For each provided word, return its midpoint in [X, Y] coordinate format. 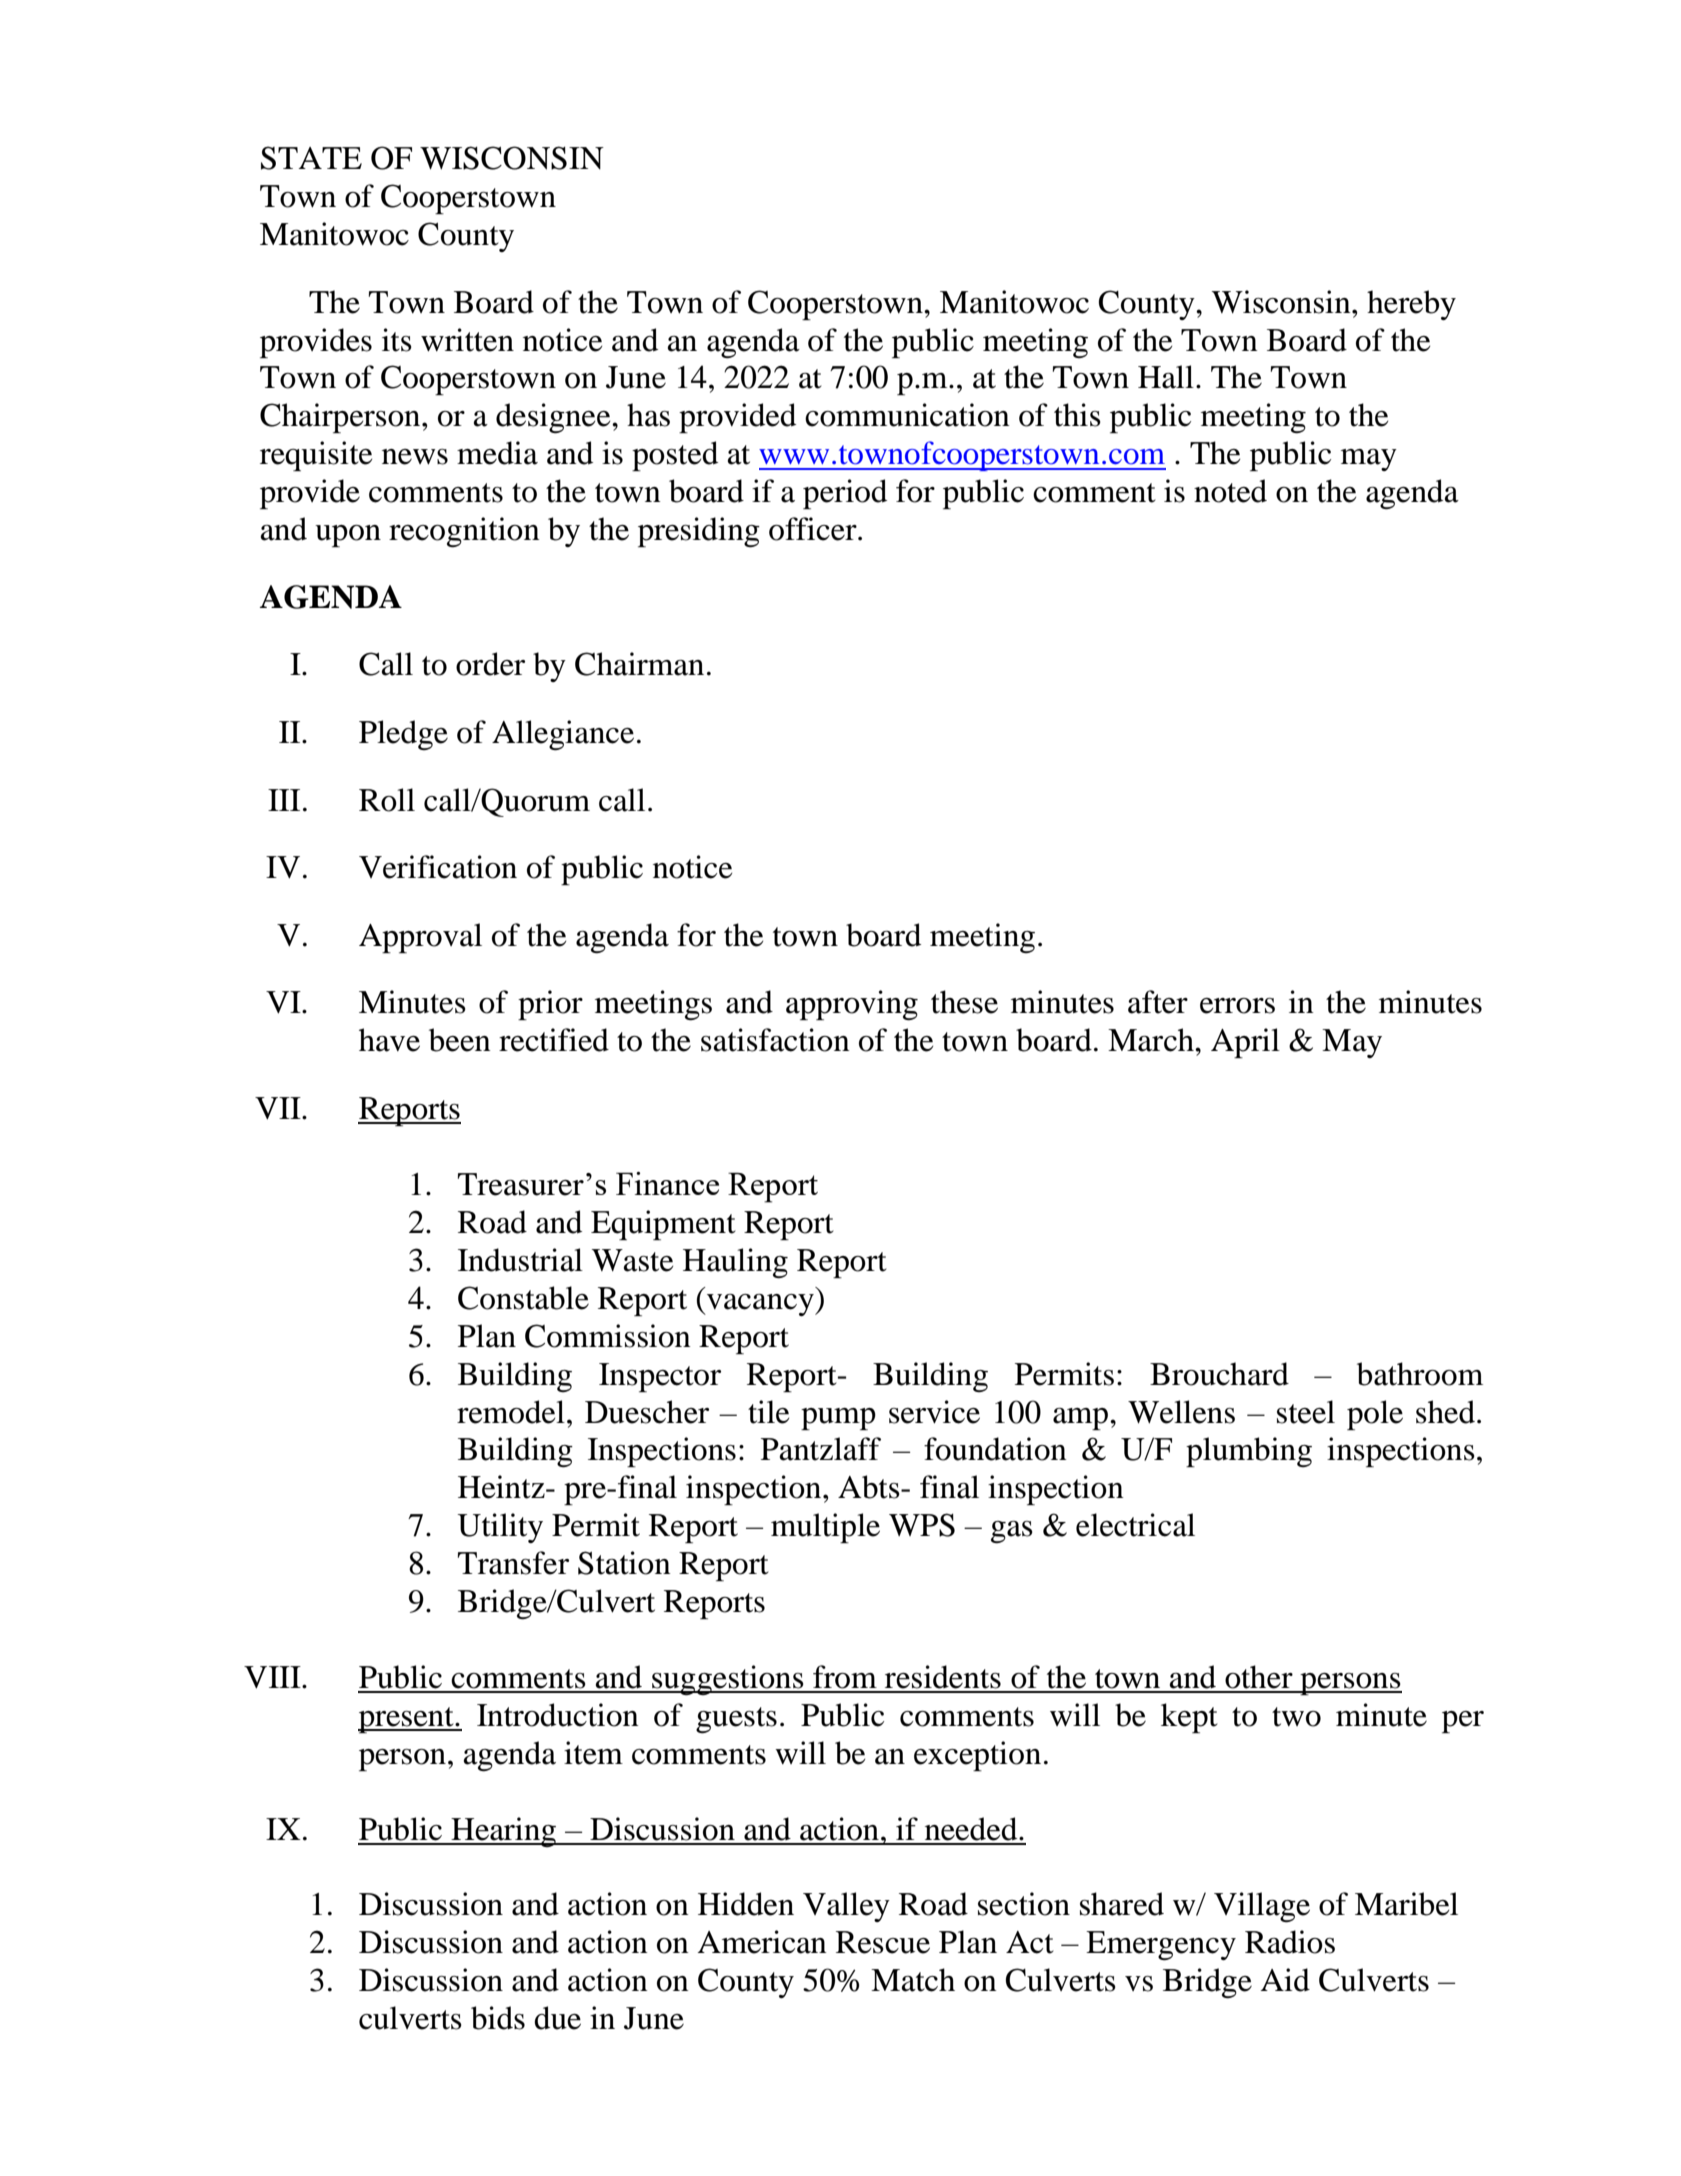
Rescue [883, 1942]
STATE [311, 158]
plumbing [1249, 1452]
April [1245, 1043]
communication [907, 415]
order [490, 664]
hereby [1411, 305]
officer [814, 529]
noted [1230, 491]
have [389, 1040]
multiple [825, 1528]
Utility [500, 1528]
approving [852, 1005]
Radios [1290, 1942]
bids [498, 2018]
